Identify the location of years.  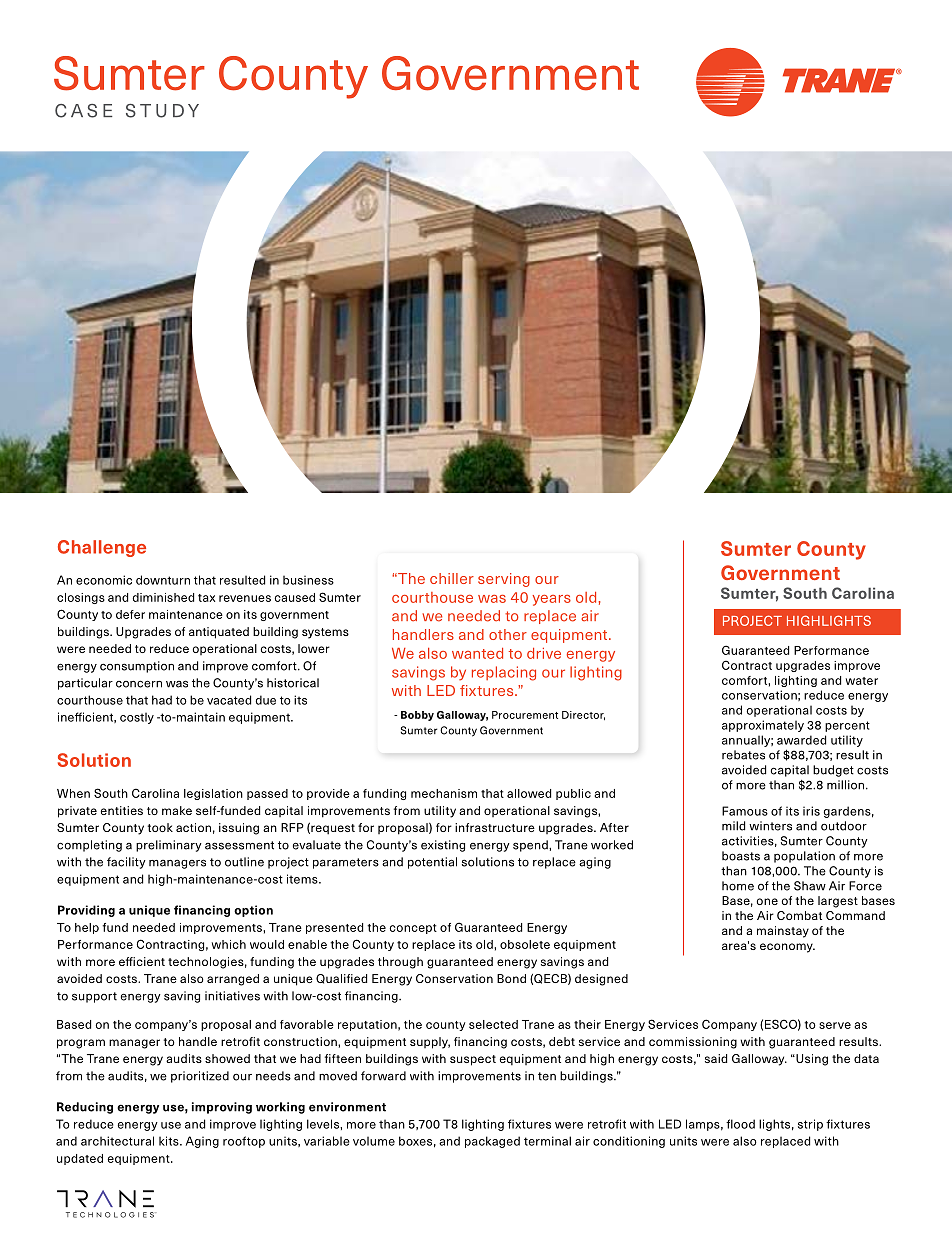
(551, 600).
